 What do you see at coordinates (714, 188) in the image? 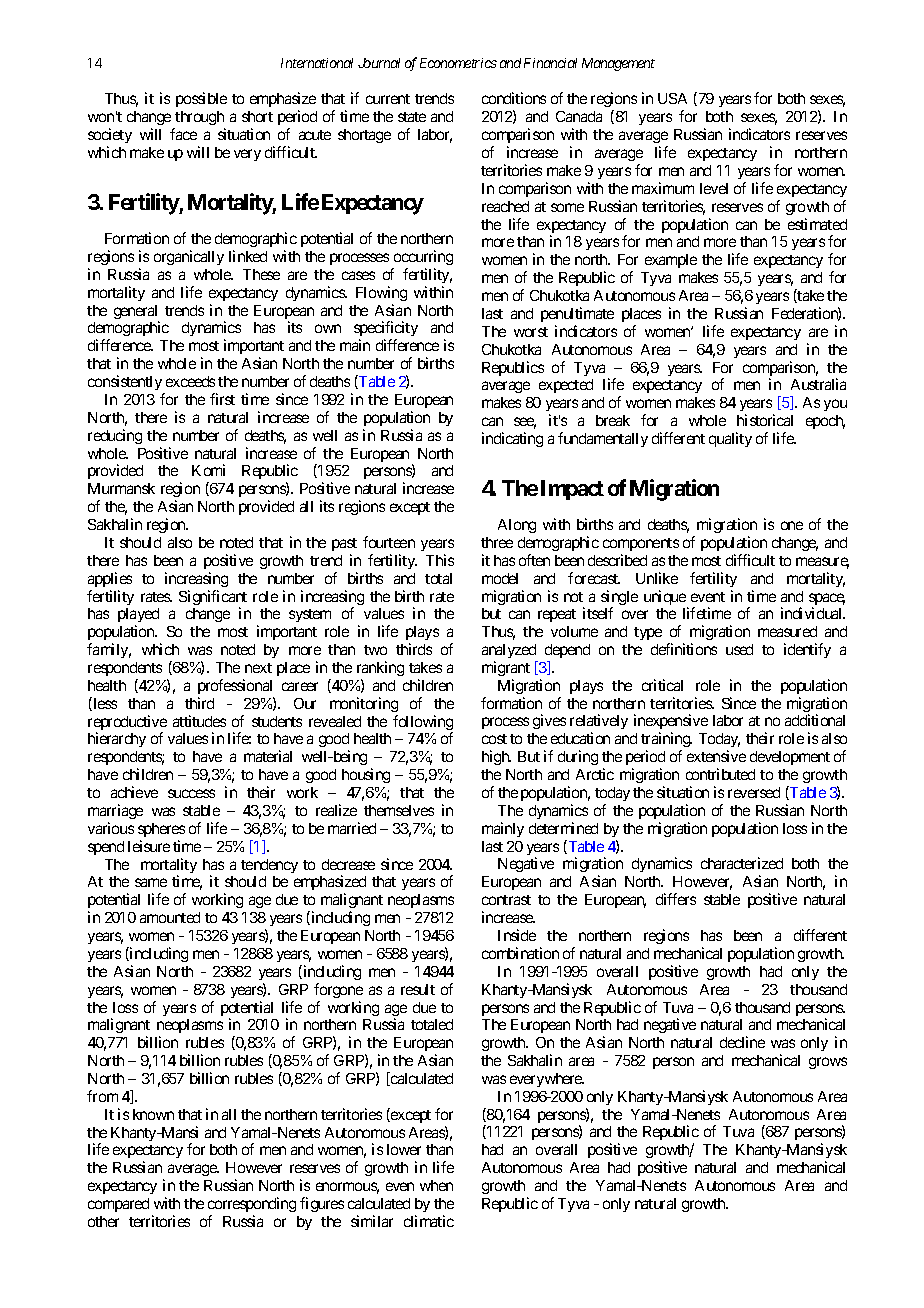
I see `level` at bounding box center [714, 188].
